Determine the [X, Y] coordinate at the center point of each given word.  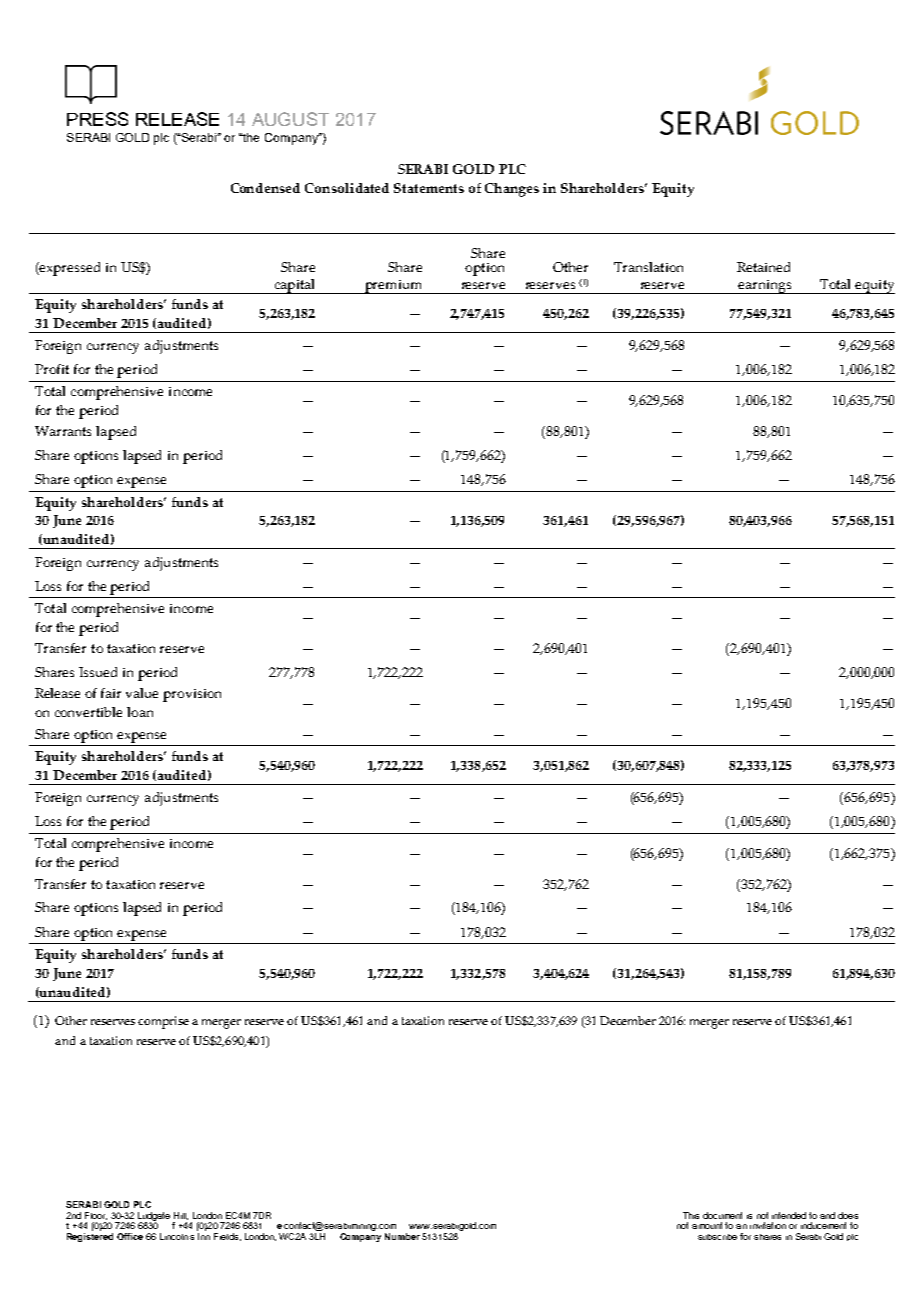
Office [130, 1236]
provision [192, 695]
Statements [429, 188]
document [722, 1215]
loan [140, 712]
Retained [763, 267]
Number [402, 1236]
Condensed [265, 188]
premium [394, 287]
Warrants [63, 431]
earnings [765, 287]
